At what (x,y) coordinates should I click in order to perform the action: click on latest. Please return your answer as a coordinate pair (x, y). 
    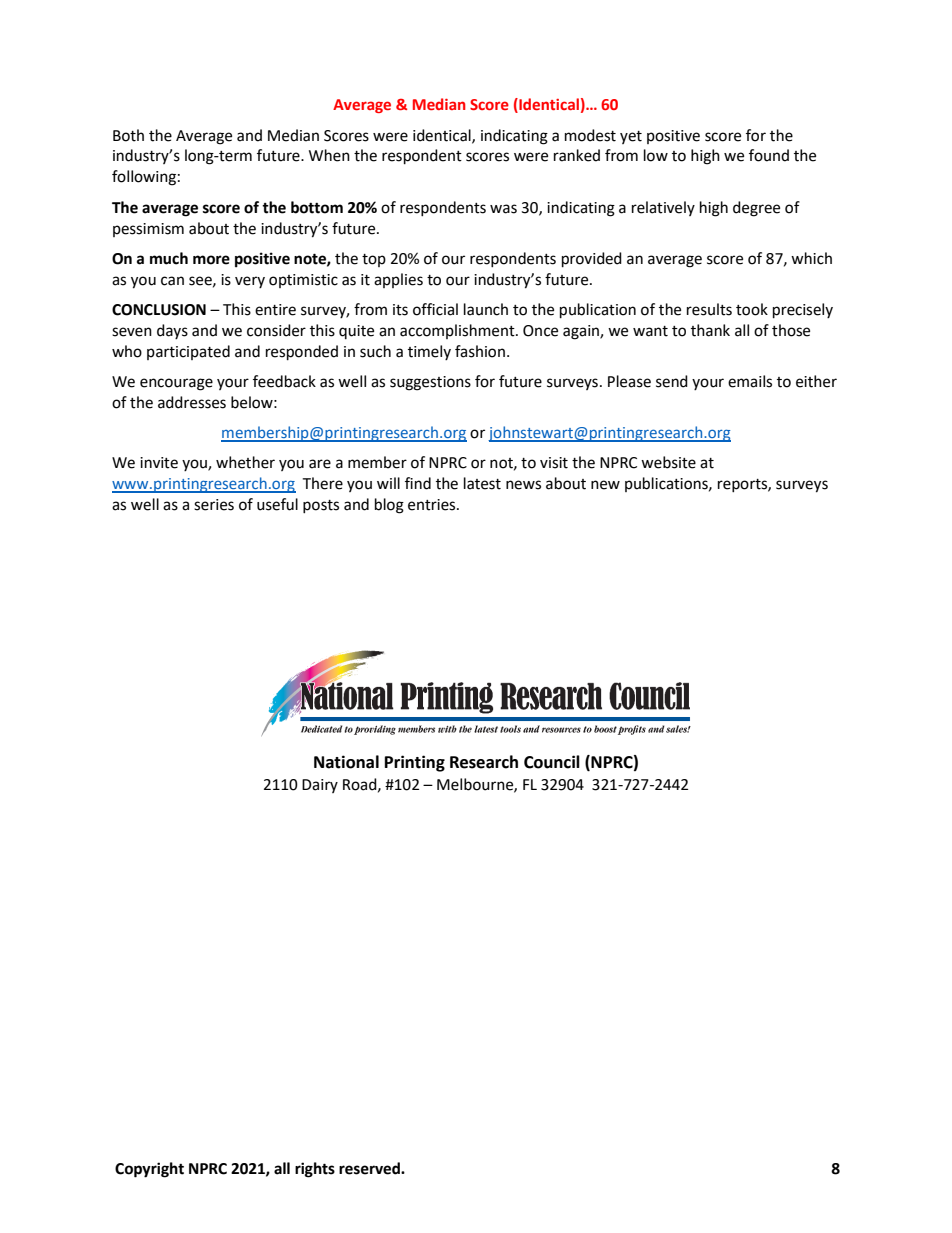
    Looking at the image, I should click on (482, 483).
